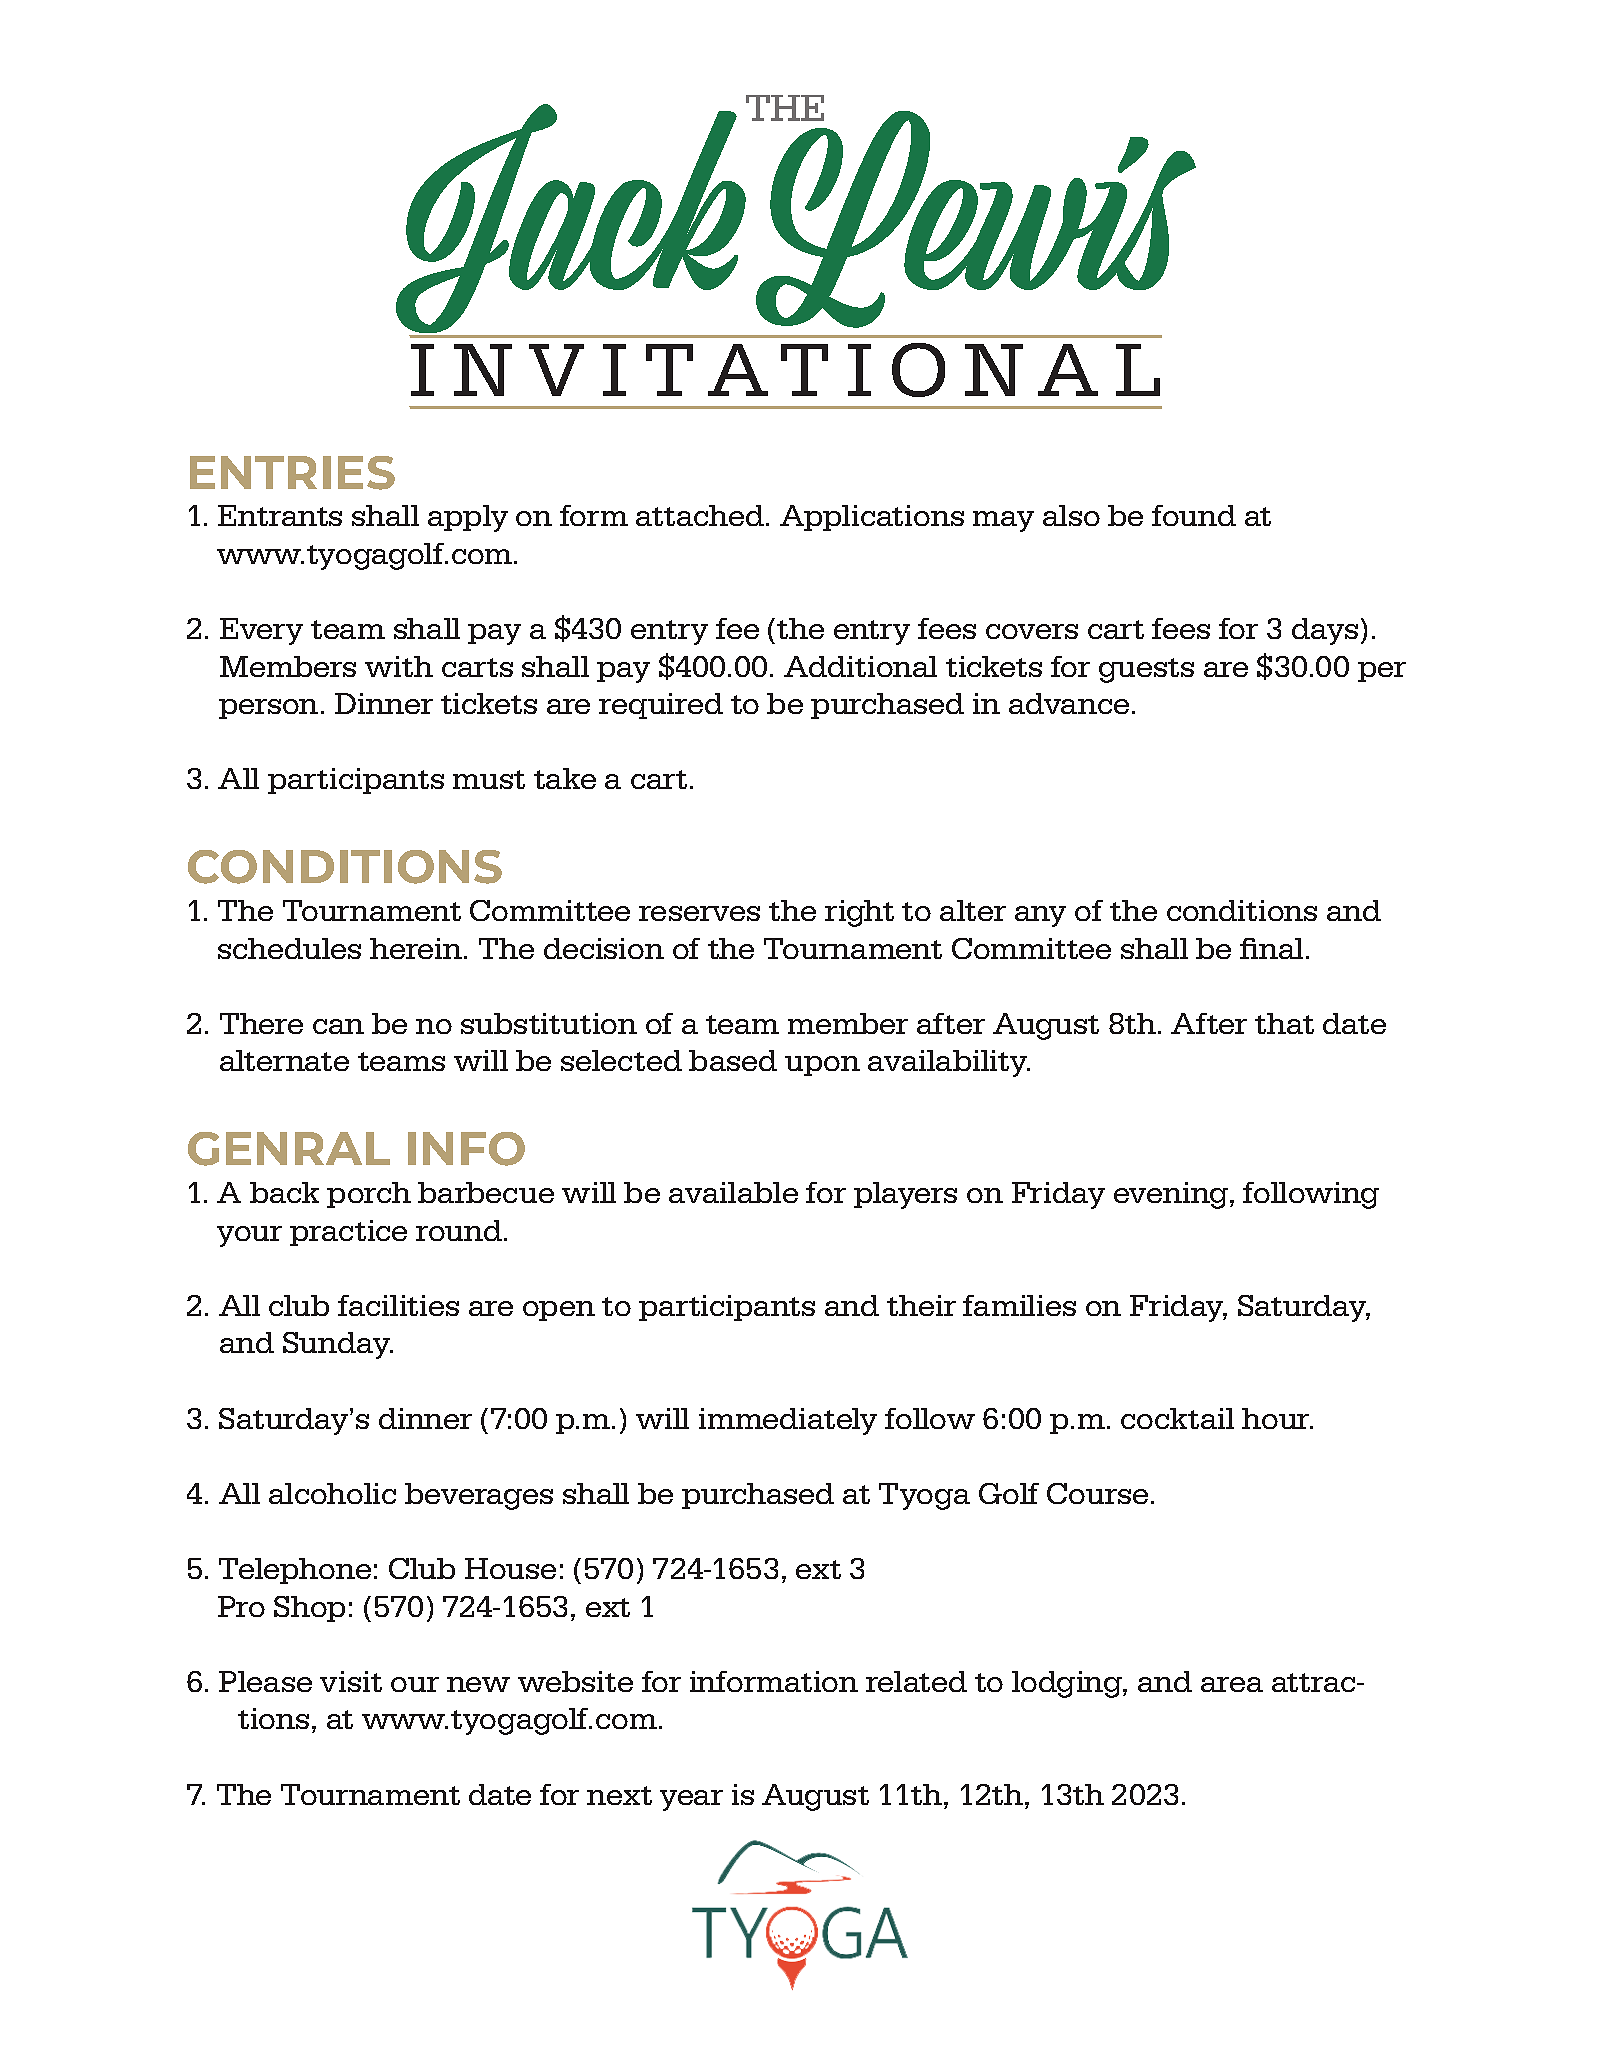 The width and height of the document is (1598, 2068). Describe the element at coordinates (338, 1026) in the document. I see `can` at that location.
